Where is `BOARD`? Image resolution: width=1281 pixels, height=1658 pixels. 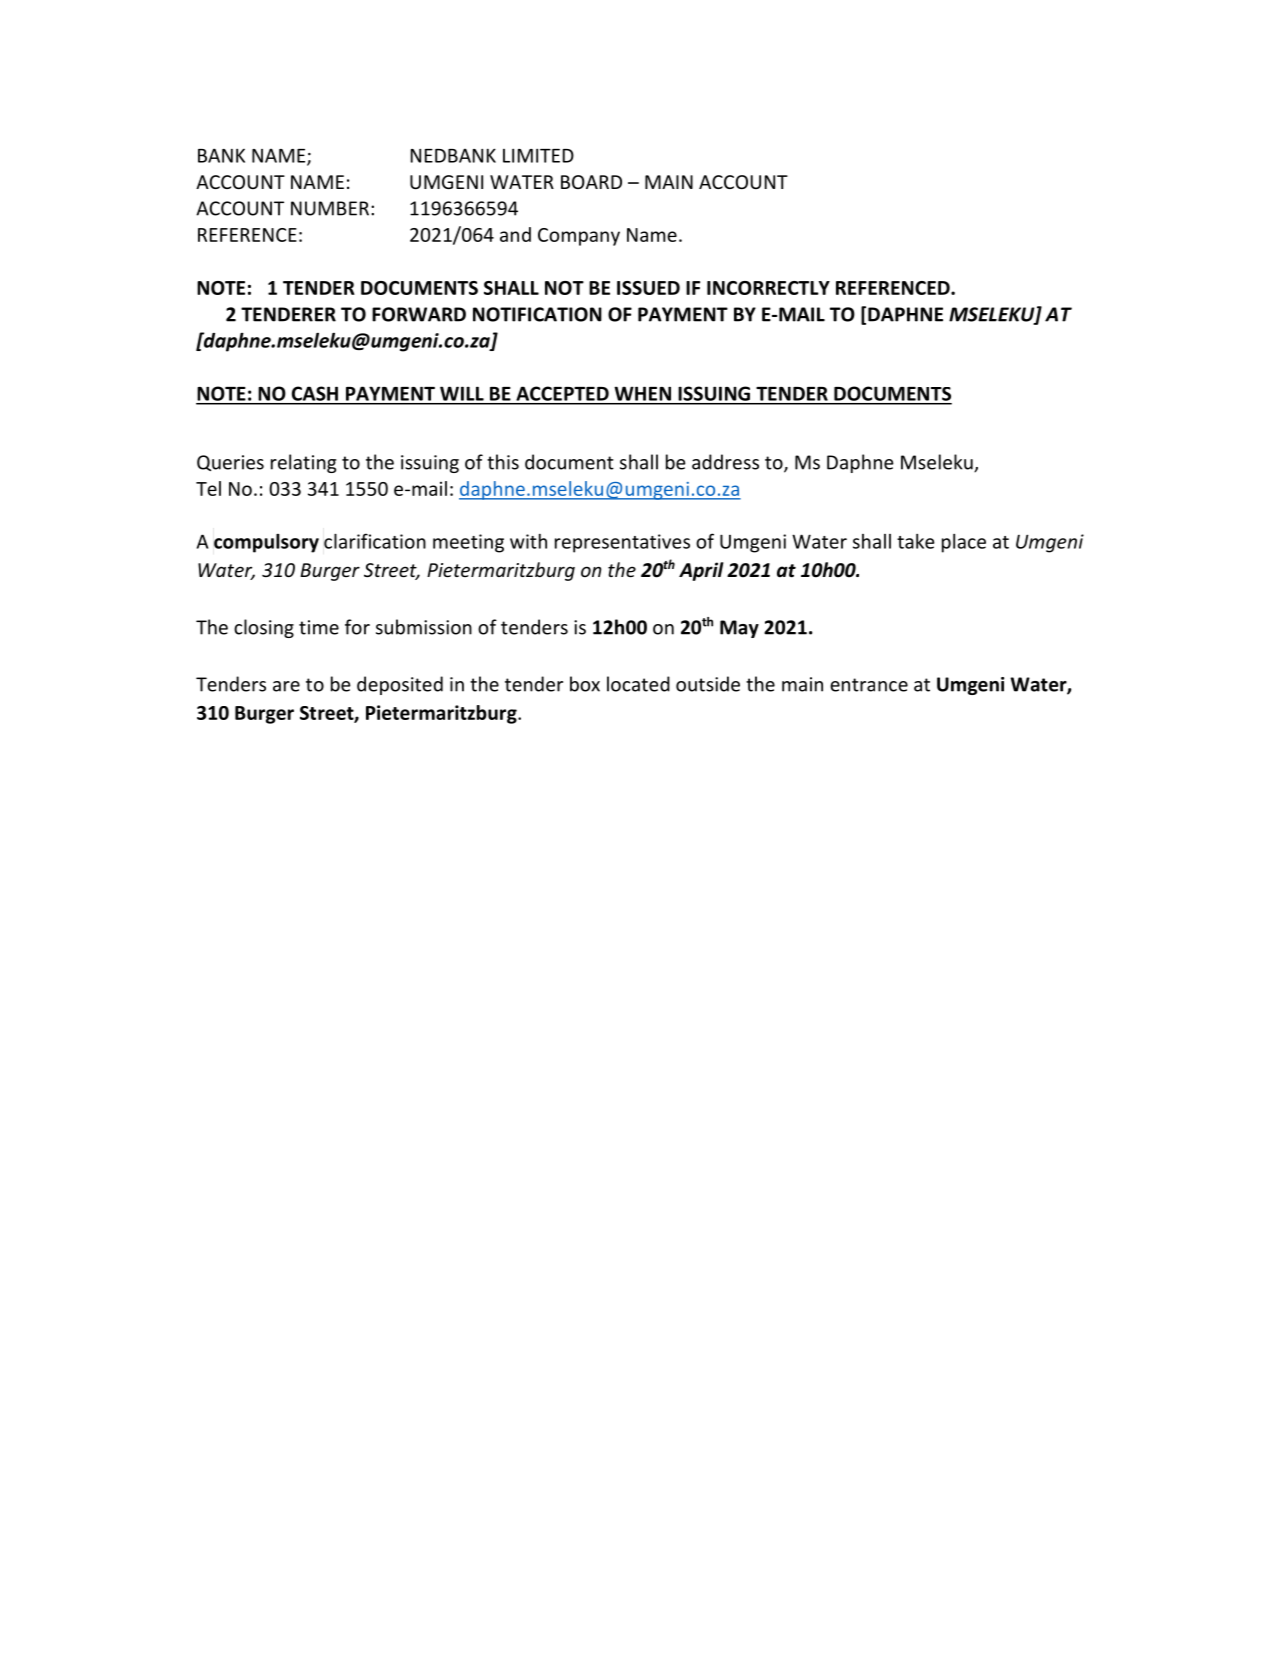 BOARD is located at coordinates (591, 182).
